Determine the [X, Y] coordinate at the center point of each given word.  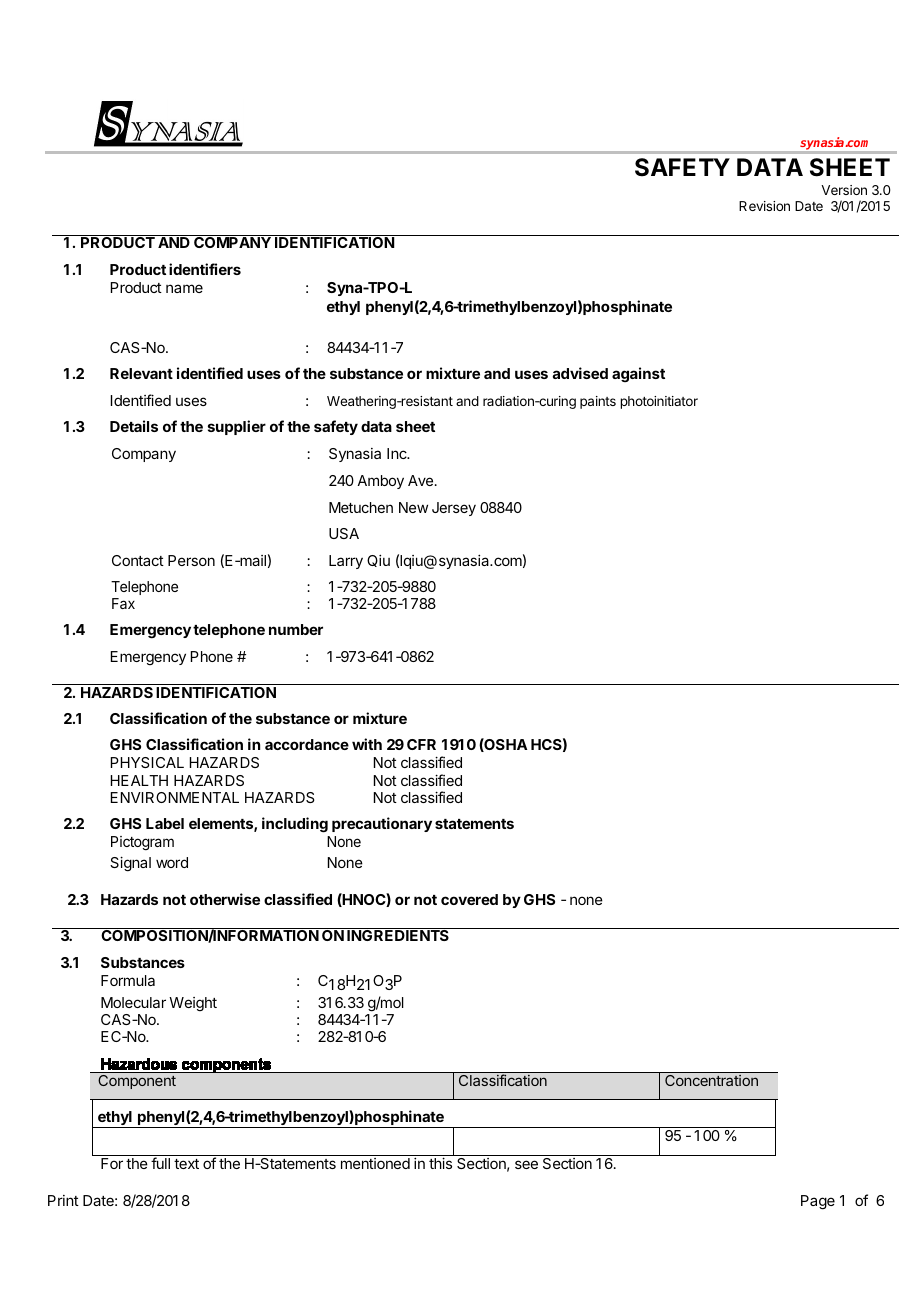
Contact [138, 560]
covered [469, 899]
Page [818, 1202]
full [160, 1163]
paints [598, 402]
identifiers [205, 269]
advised [580, 373]
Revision [764, 206]
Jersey [454, 509]
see [526, 1164]
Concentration [711, 1080]
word [172, 862]
